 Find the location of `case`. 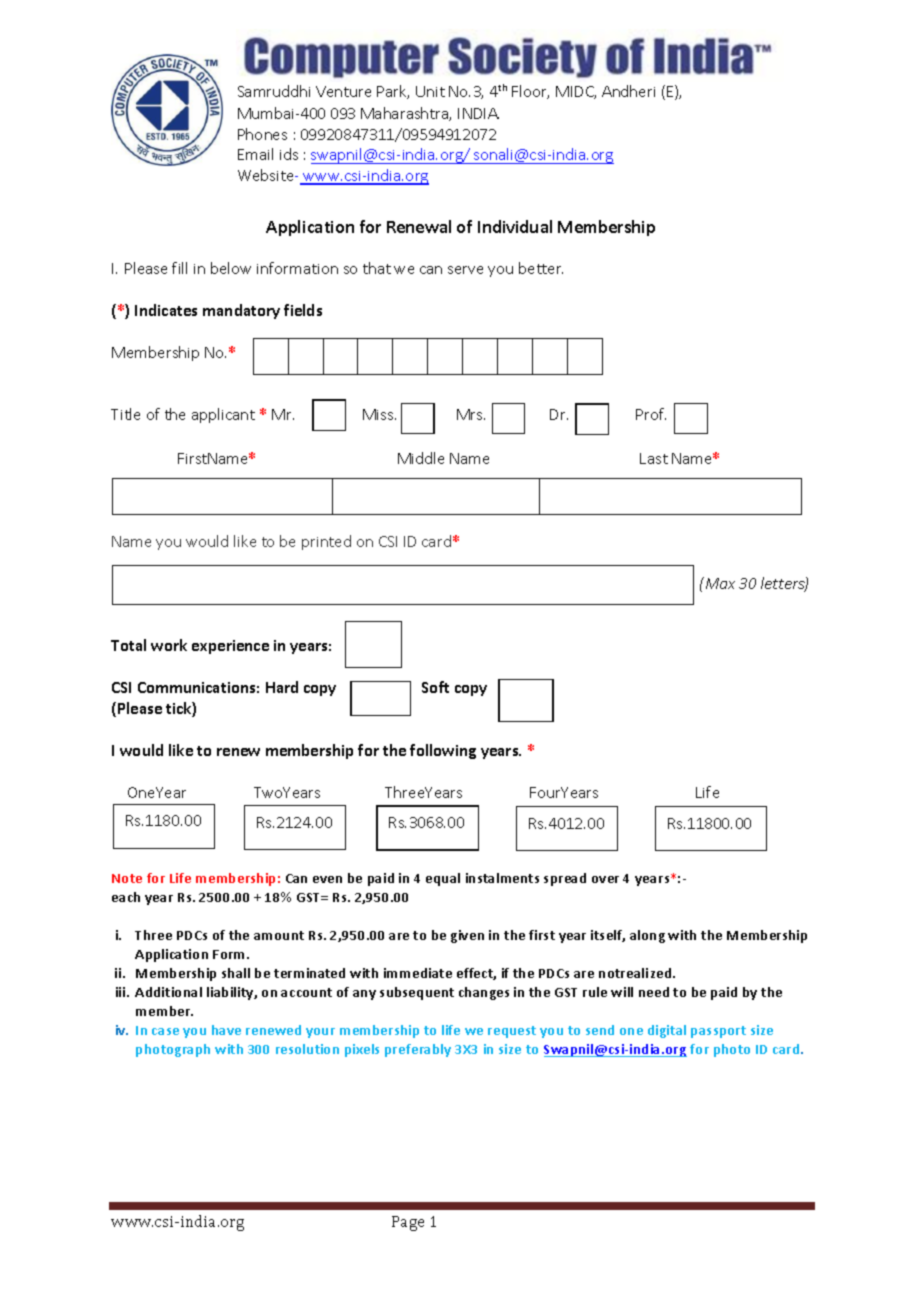

case is located at coordinates (165, 1031).
